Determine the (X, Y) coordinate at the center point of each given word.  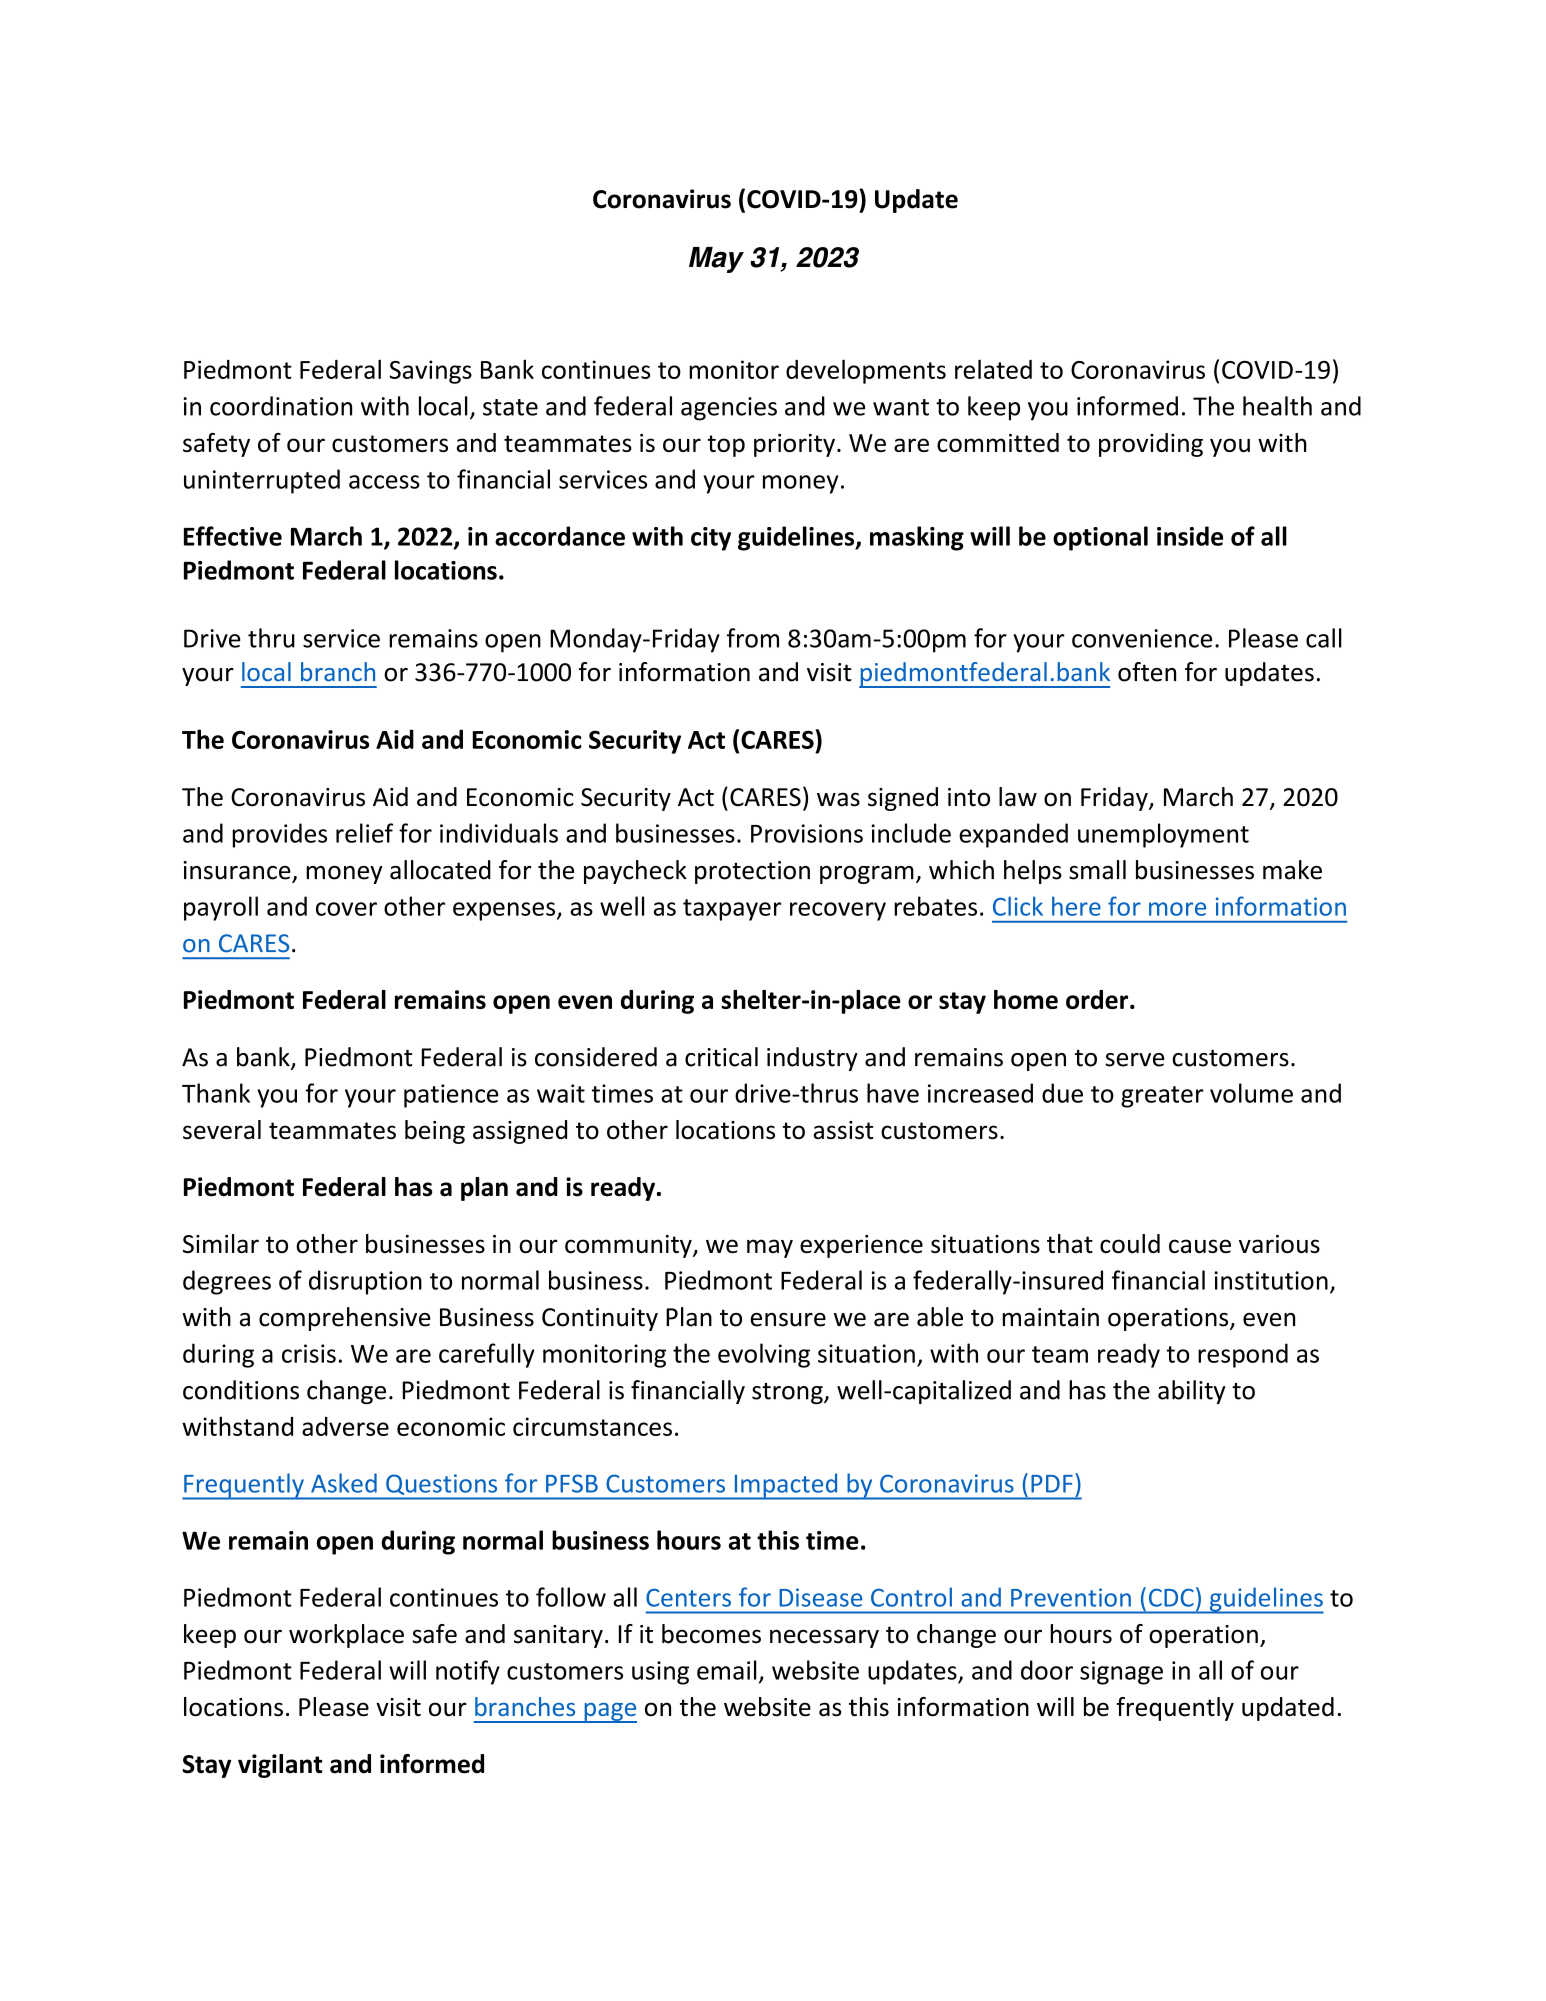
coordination (281, 406)
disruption (365, 1282)
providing (1151, 445)
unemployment (1163, 835)
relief (364, 833)
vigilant (280, 1766)
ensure (788, 1320)
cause (1200, 1246)
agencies (729, 409)
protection (752, 872)
